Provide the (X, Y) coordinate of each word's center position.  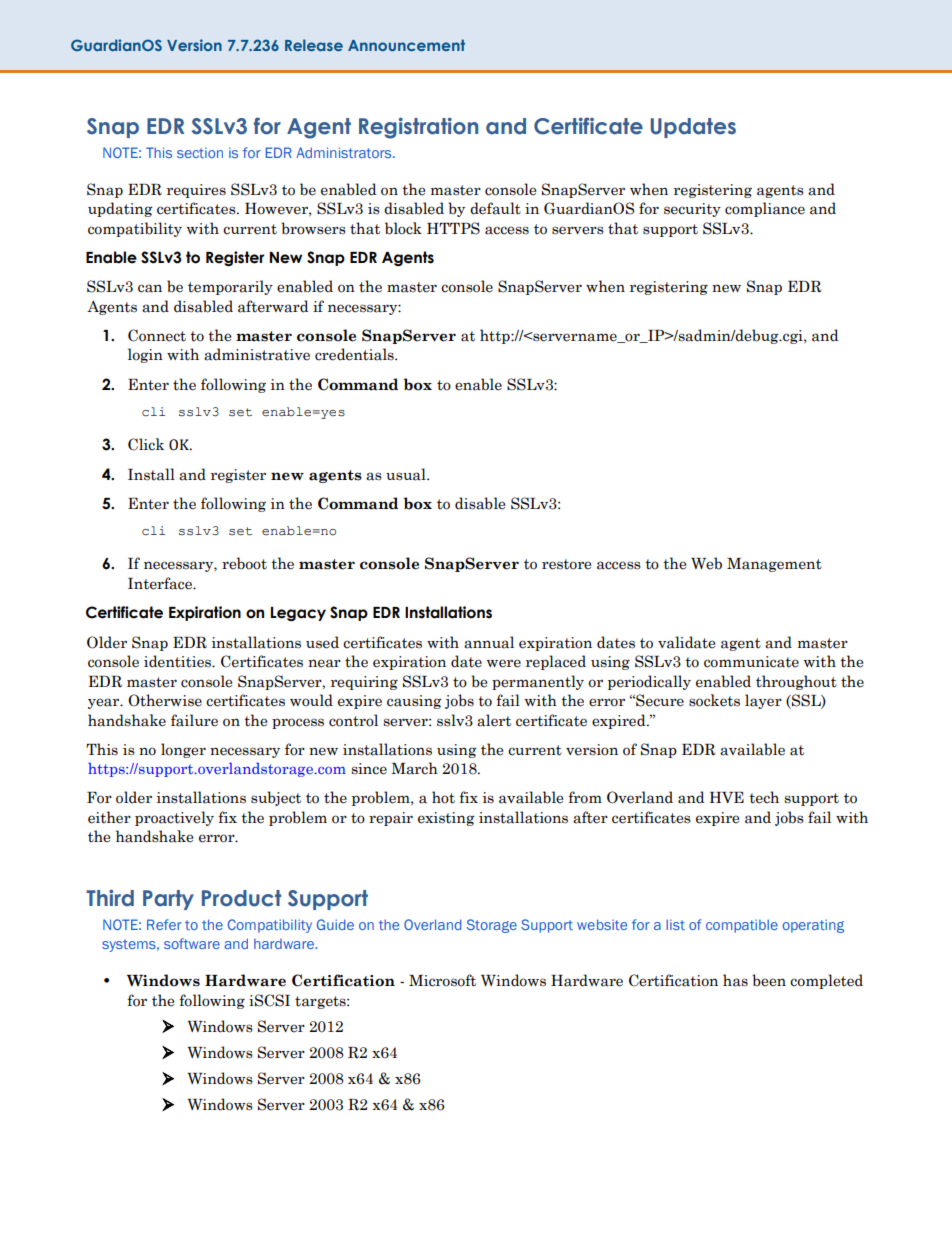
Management (774, 565)
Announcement (406, 45)
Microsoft (442, 980)
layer (763, 701)
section (200, 152)
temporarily (230, 287)
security (692, 210)
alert (494, 720)
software (192, 943)
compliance (765, 209)
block (403, 228)
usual (407, 474)
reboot (244, 563)
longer (183, 750)
